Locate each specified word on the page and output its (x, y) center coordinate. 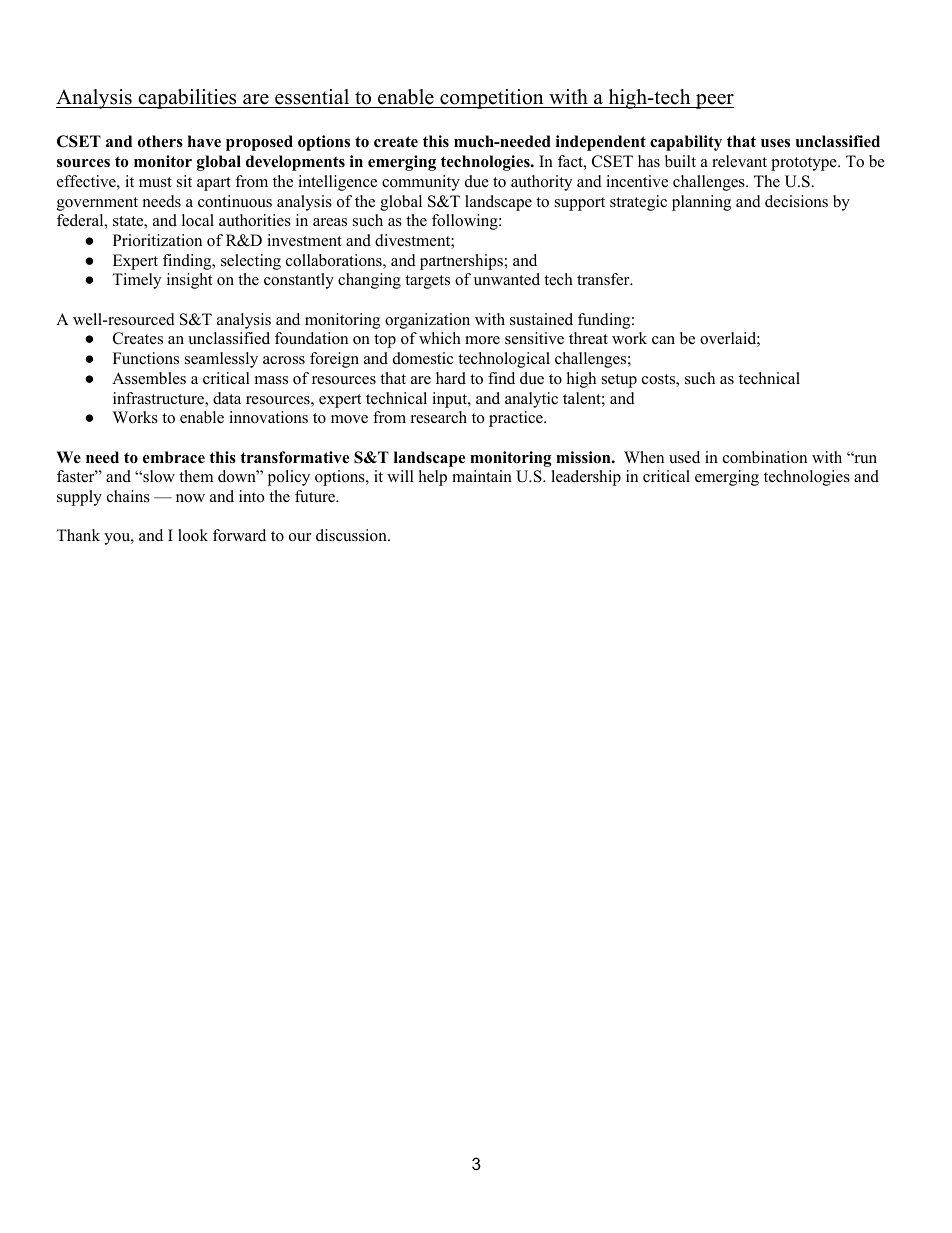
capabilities (187, 99)
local (198, 220)
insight (189, 281)
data (227, 398)
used (684, 457)
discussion (352, 535)
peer (714, 101)
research (439, 417)
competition (492, 99)
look (193, 535)
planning (701, 203)
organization (427, 321)
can (663, 340)
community (421, 183)
